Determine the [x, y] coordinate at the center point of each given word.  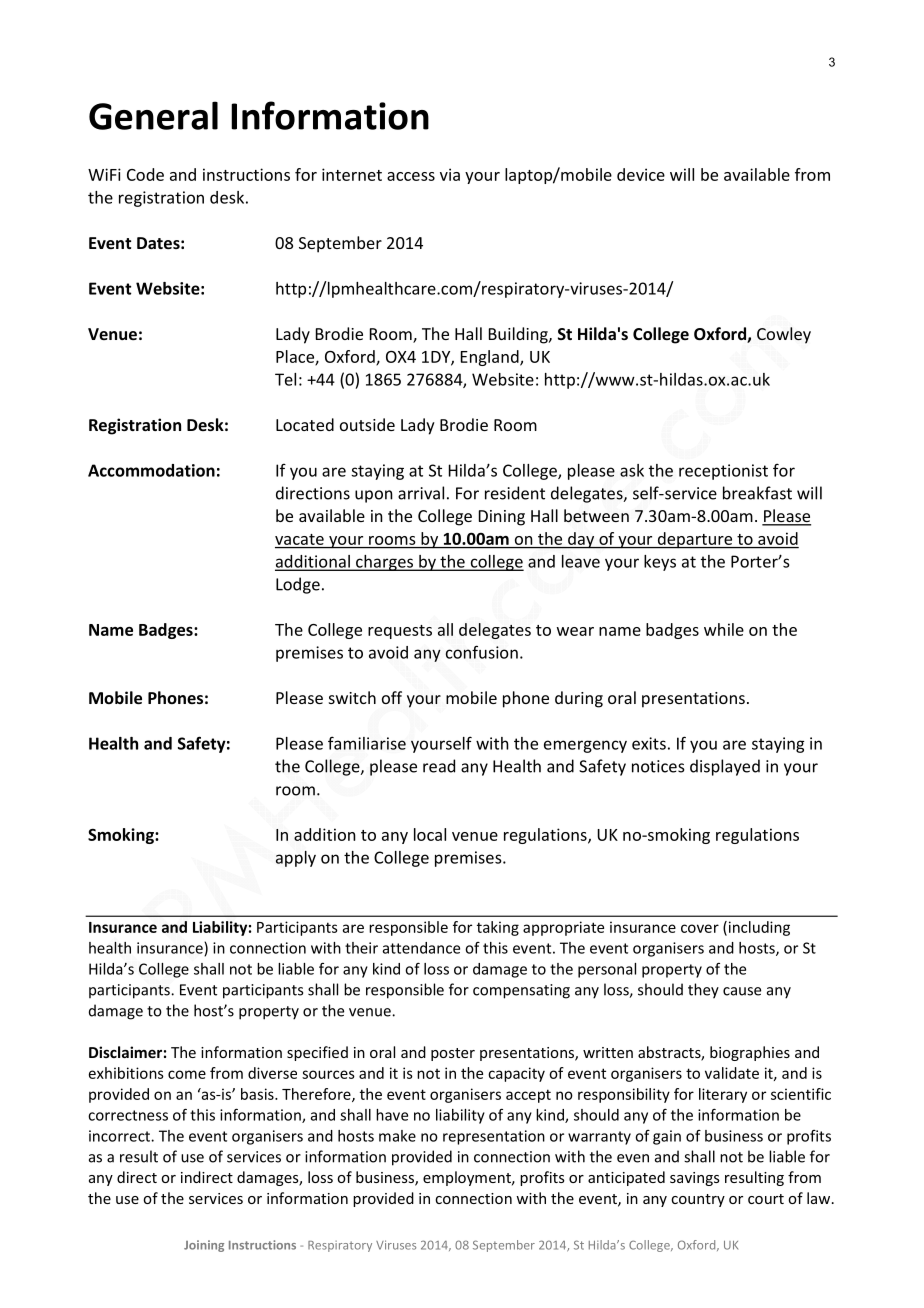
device [641, 174]
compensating [521, 991]
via [450, 174]
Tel [285, 379]
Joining [204, 1246]
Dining [502, 518]
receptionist [723, 472]
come [187, 1074]
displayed [725, 767]
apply [296, 859]
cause [742, 991]
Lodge [298, 585]
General [153, 115]
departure [695, 540]
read [439, 766]
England [491, 358]
